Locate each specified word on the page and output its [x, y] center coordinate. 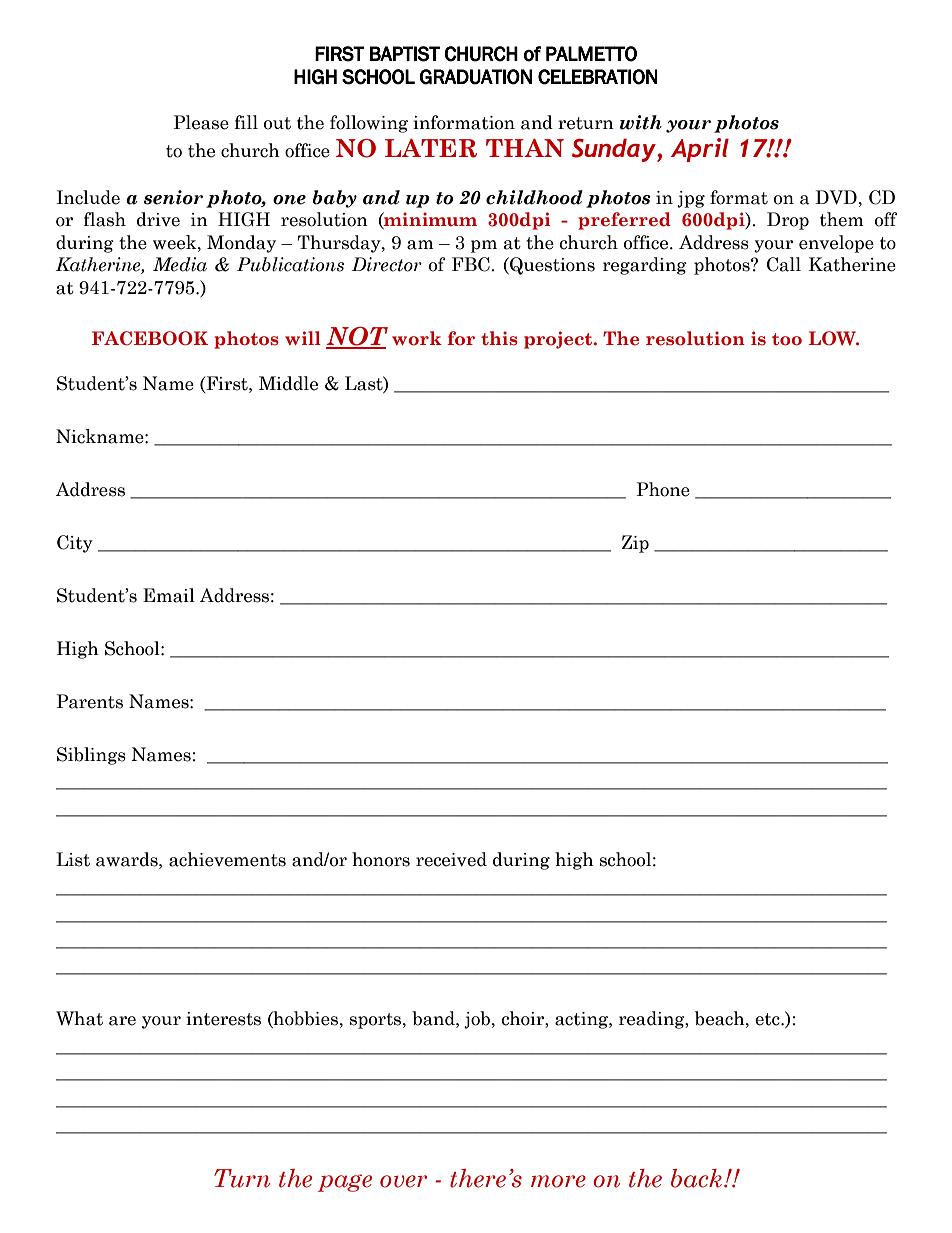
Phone [663, 489]
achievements [227, 859]
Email [169, 595]
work [417, 338]
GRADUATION [475, 77]
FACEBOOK [150, 338]
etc [768, 1019]
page [345, 1183]
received [451, 859]
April [700, 150]
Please [201, 122]
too [787, 339]
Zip [635, 544]
